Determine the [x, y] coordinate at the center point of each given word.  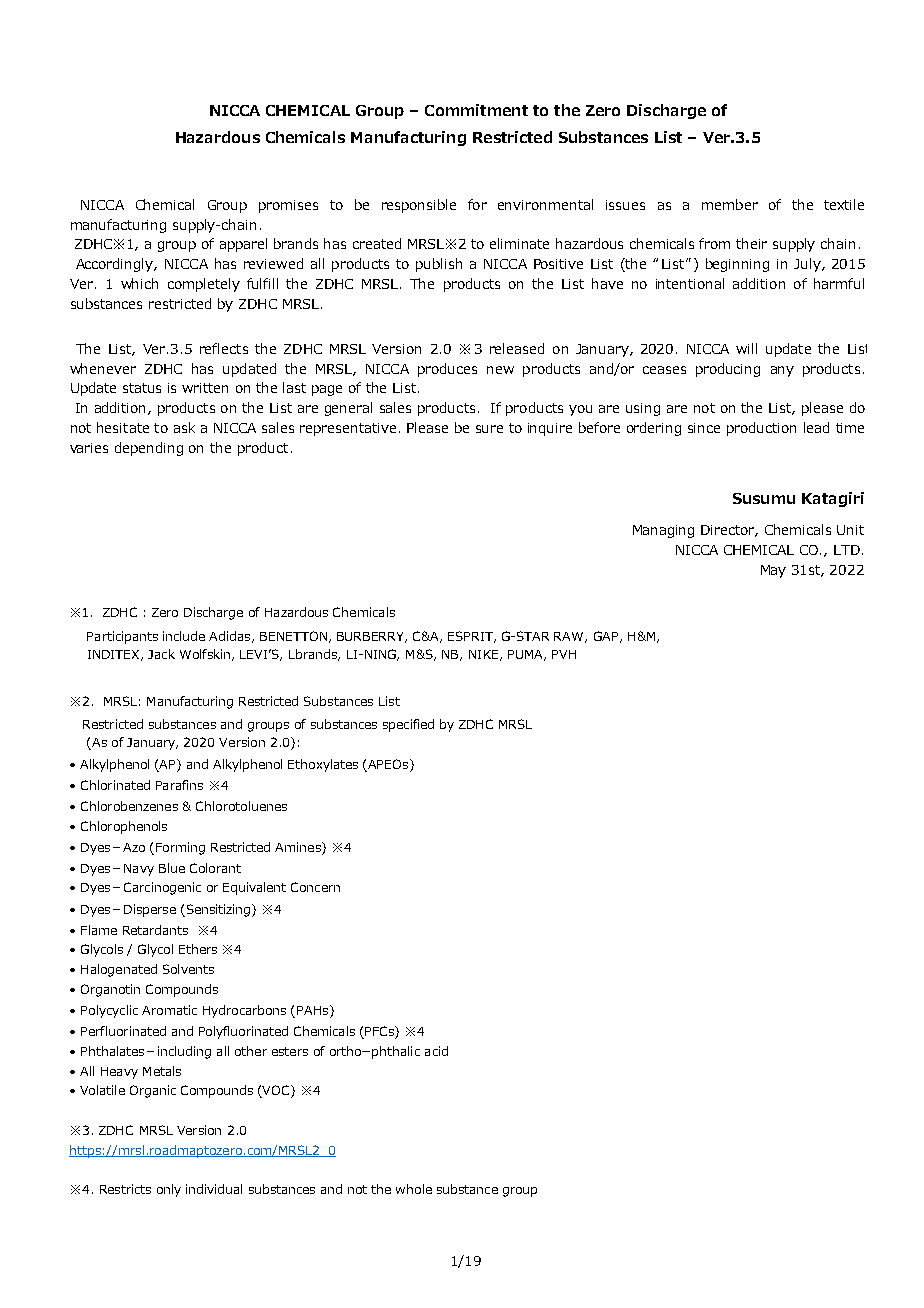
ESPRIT [472, 637]
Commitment [476, 110]
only [169, 1190]
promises [288, 206]
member [730, 204]
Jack [161, 654]
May [773, 571]
